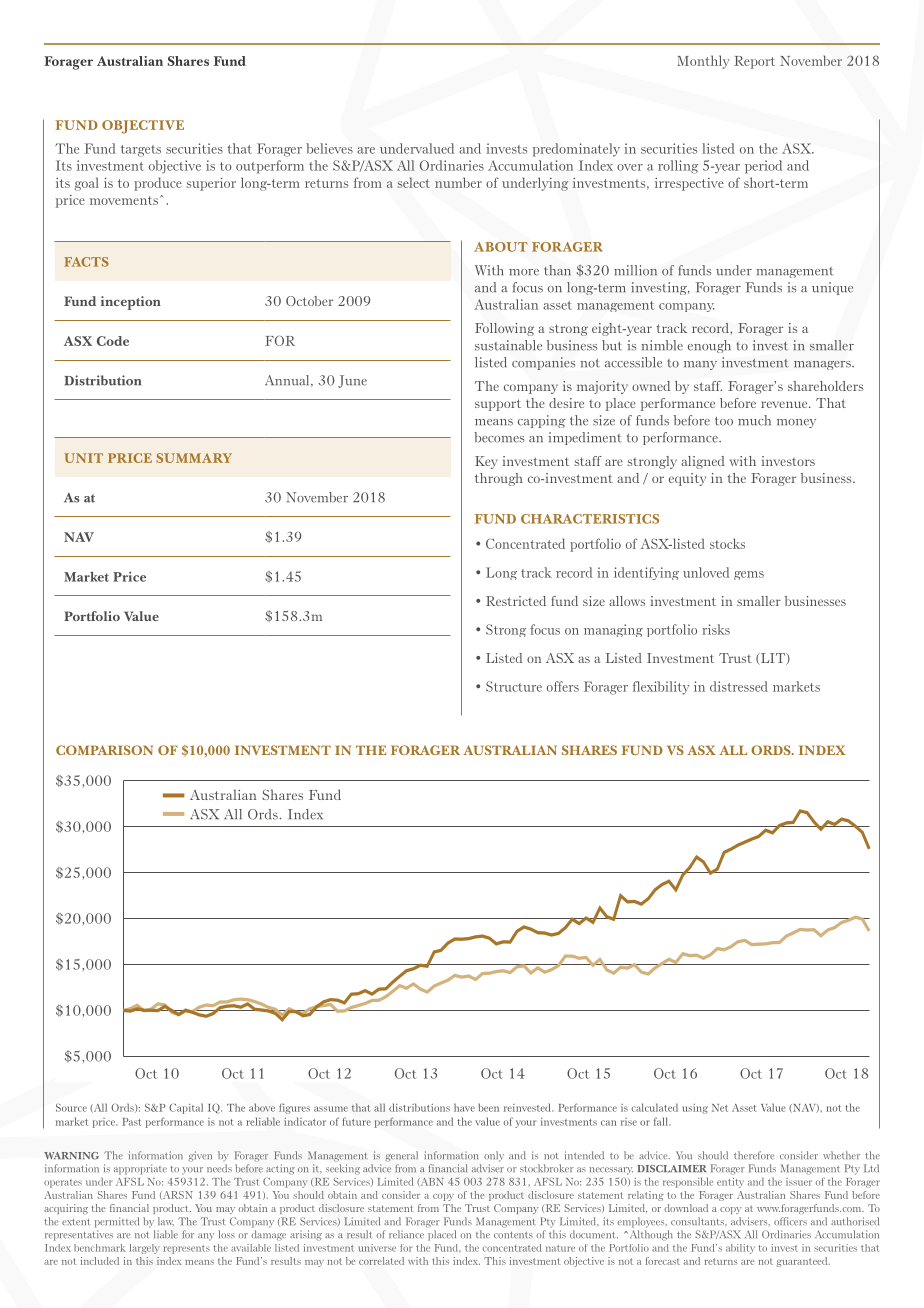  I want to click on targets, so click(141, 151).
